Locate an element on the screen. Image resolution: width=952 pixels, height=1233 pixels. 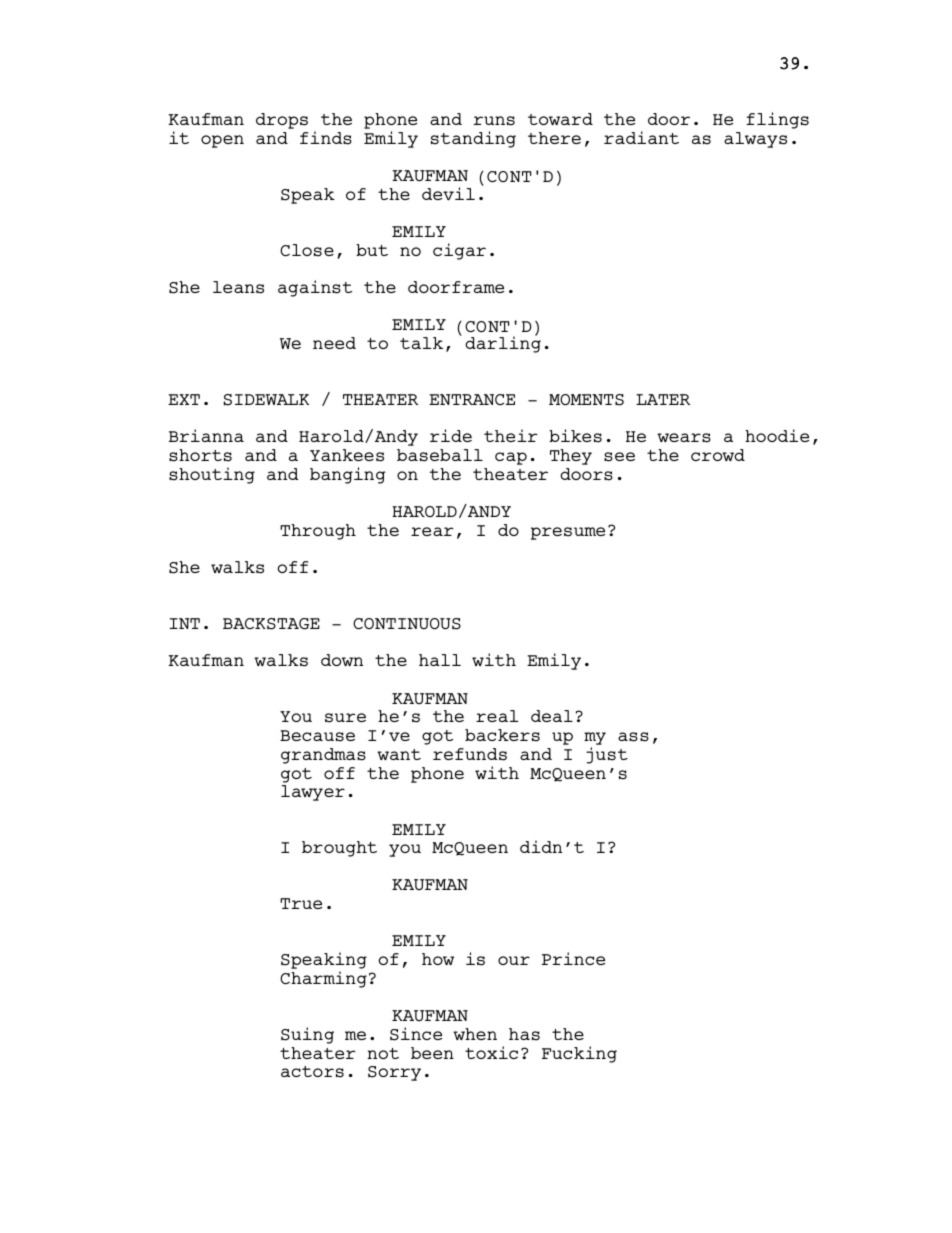
BACKSTAGE is located at coordinates (271, 624).
